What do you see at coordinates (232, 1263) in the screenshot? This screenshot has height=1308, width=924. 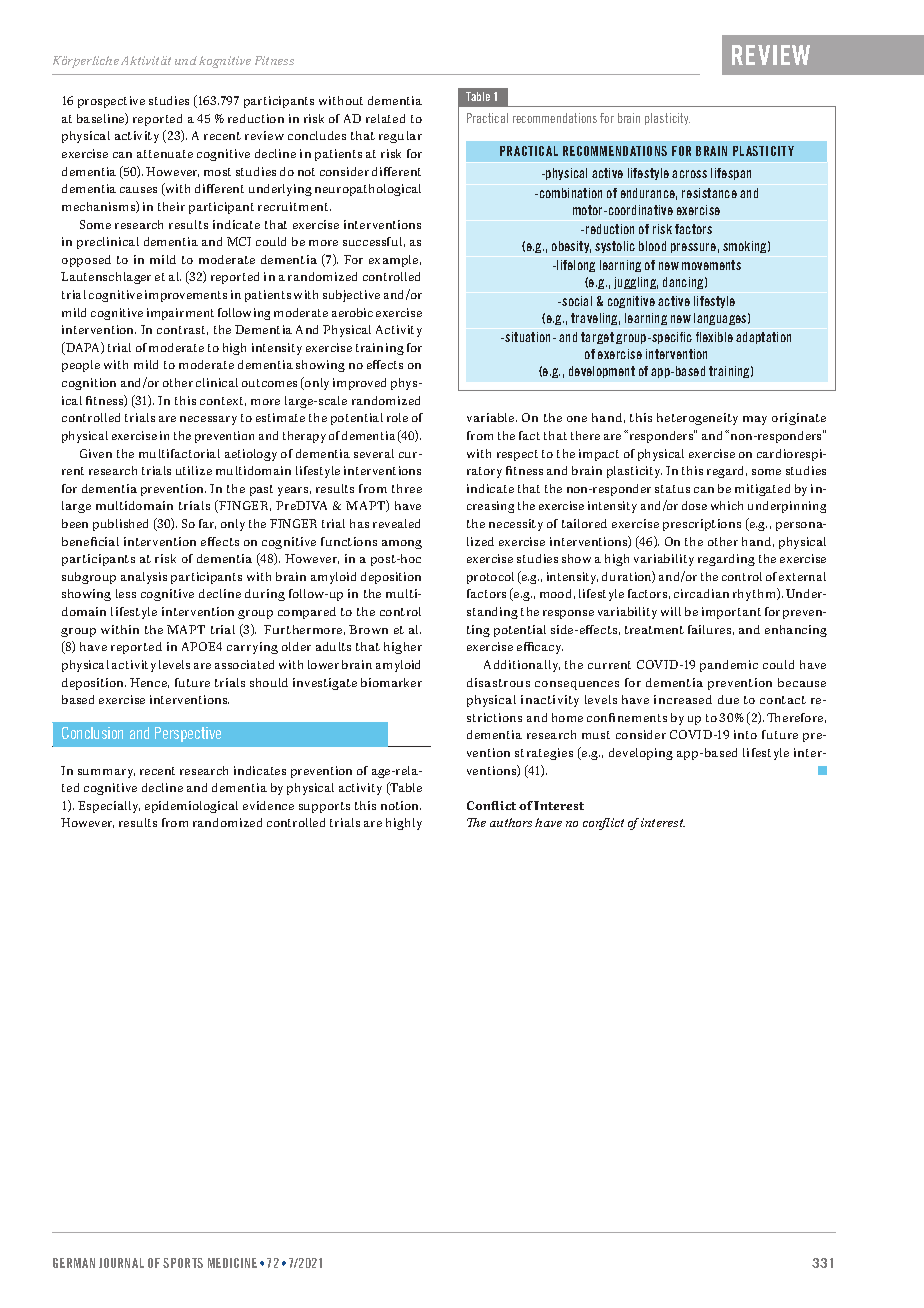 I see `MEDICINE` at bounding box center [232, 1263].
